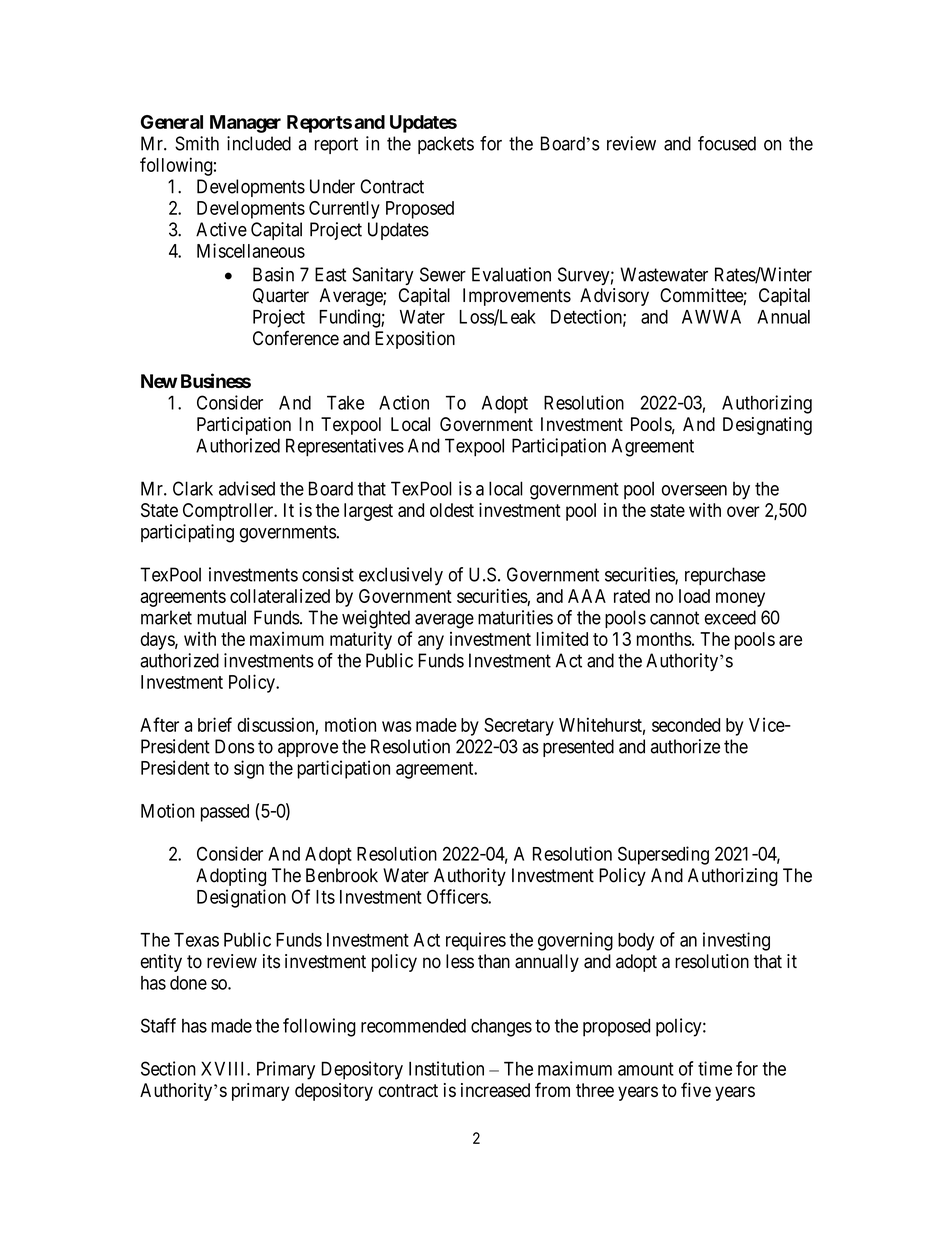 The width and height of the image is (952, 1233). Describe the element at coordinates (727, 143) in the image. I see `focused` at that location.
